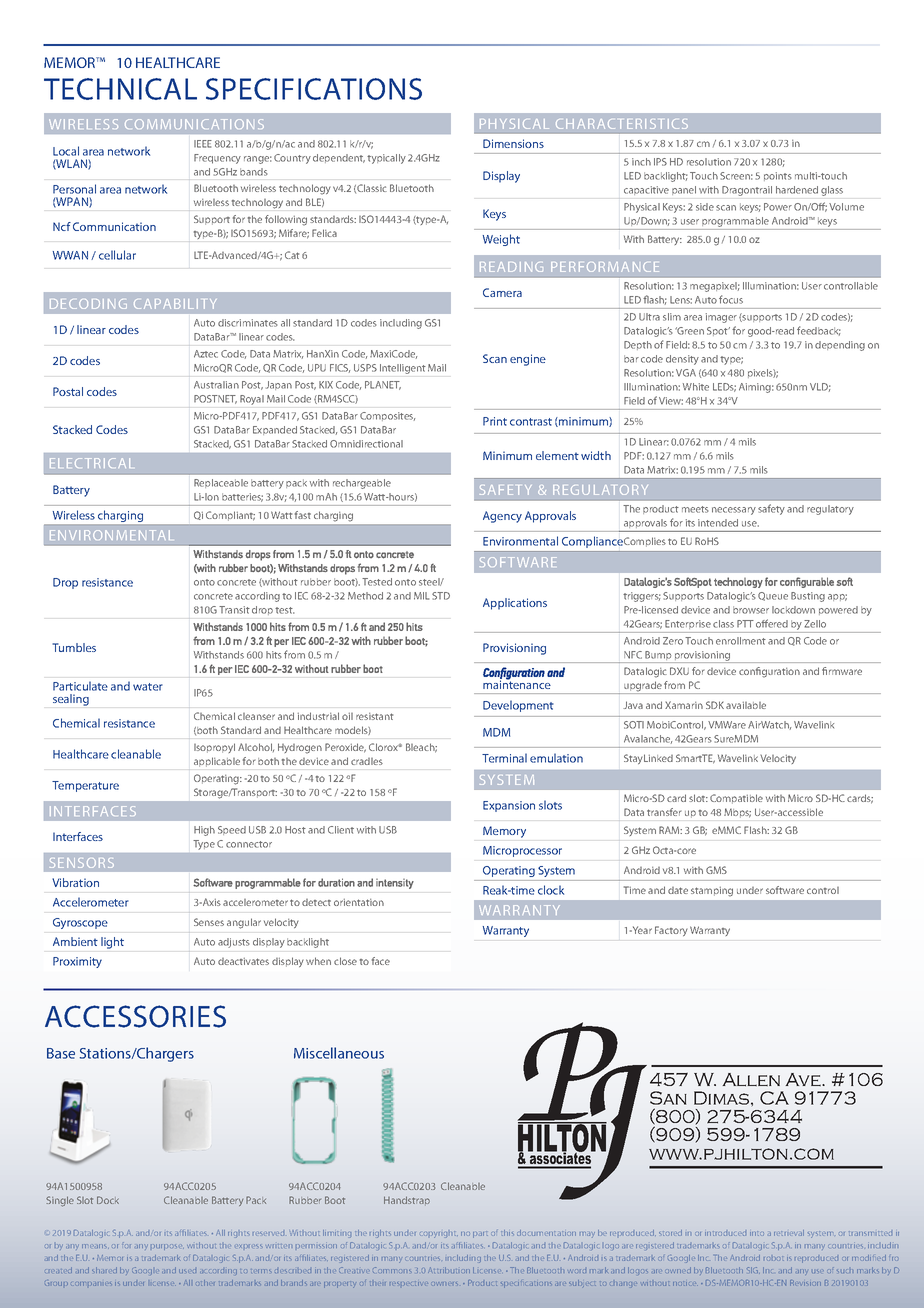 The width and height of the screenshot is (924, 1308). I want to click on SENSORS, so click(82, 863).
